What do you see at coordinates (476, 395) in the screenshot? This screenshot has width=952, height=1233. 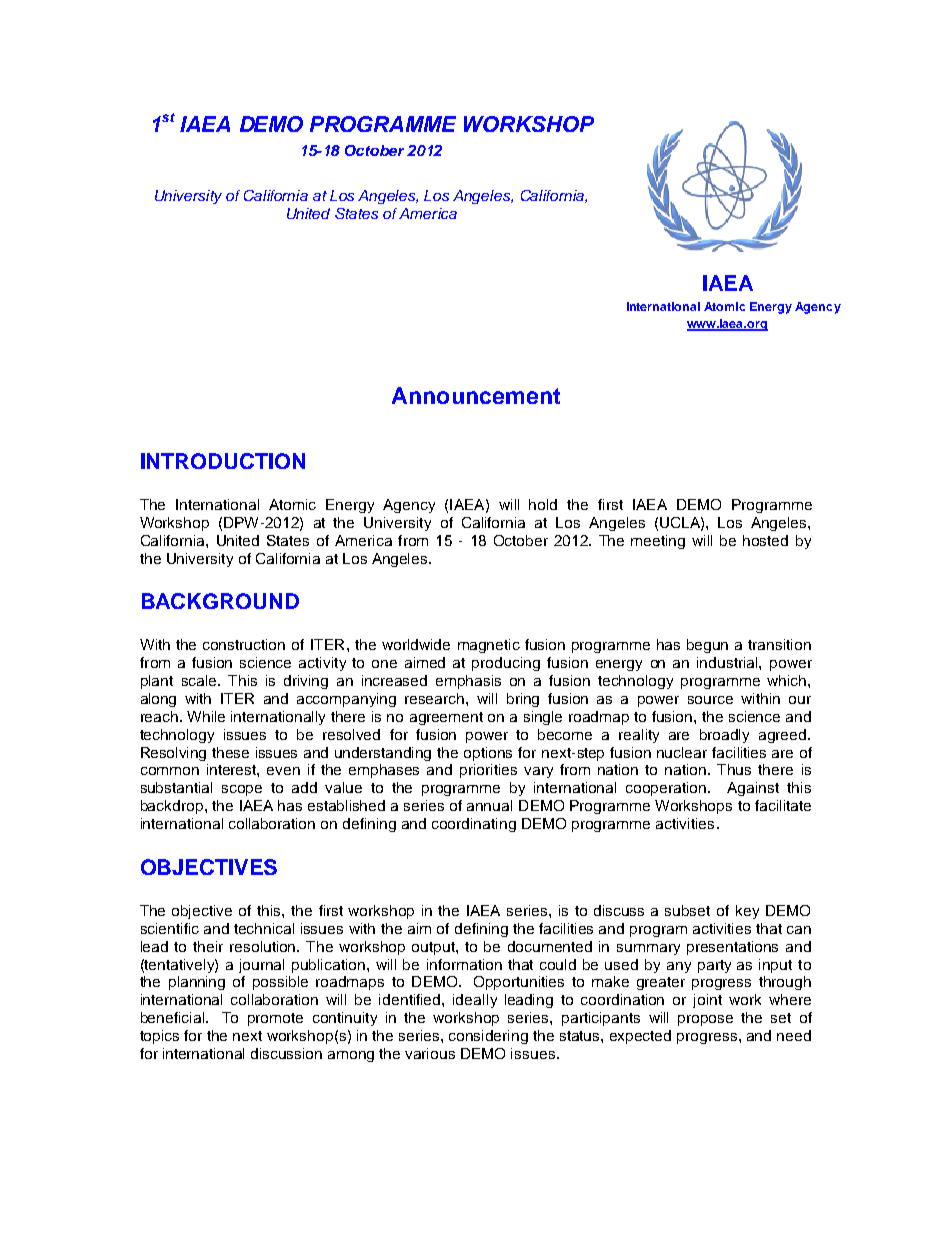 I see `Announcement` at bounding box center [476, 395].
